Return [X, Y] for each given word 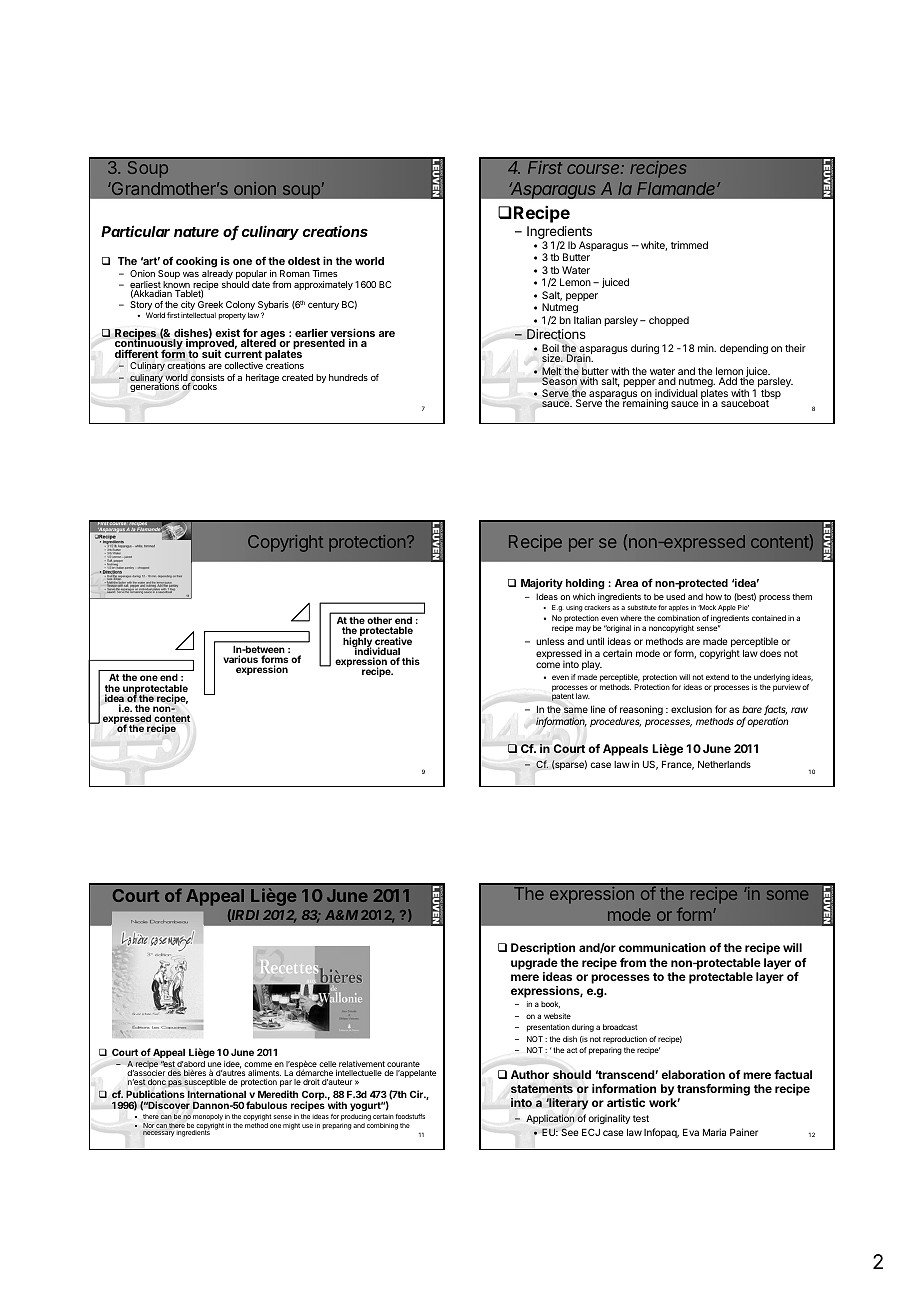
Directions [556, 334]
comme [258, 1064]
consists [206, 379]
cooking [196, 262]
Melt [552, 372]
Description [543, 949]
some [787, 895]
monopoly [208, 1117]
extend [717, 677]
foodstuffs [410, 1116]
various [240, 659]
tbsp [771, 395]
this [411, 661]
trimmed [689, 245]
